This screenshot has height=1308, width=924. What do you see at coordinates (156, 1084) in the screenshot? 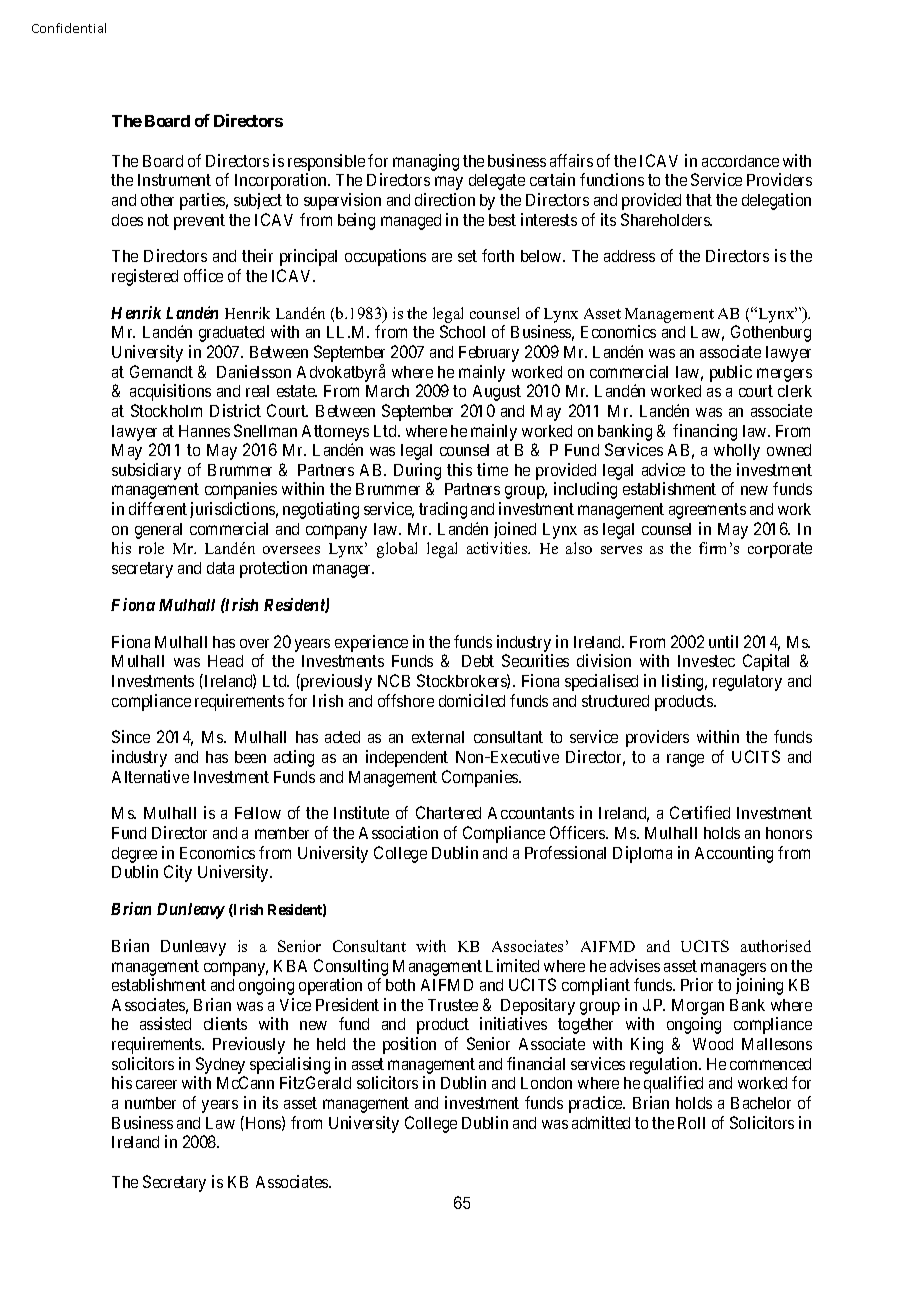
I see `career` at bounding box center [156, 1084].
